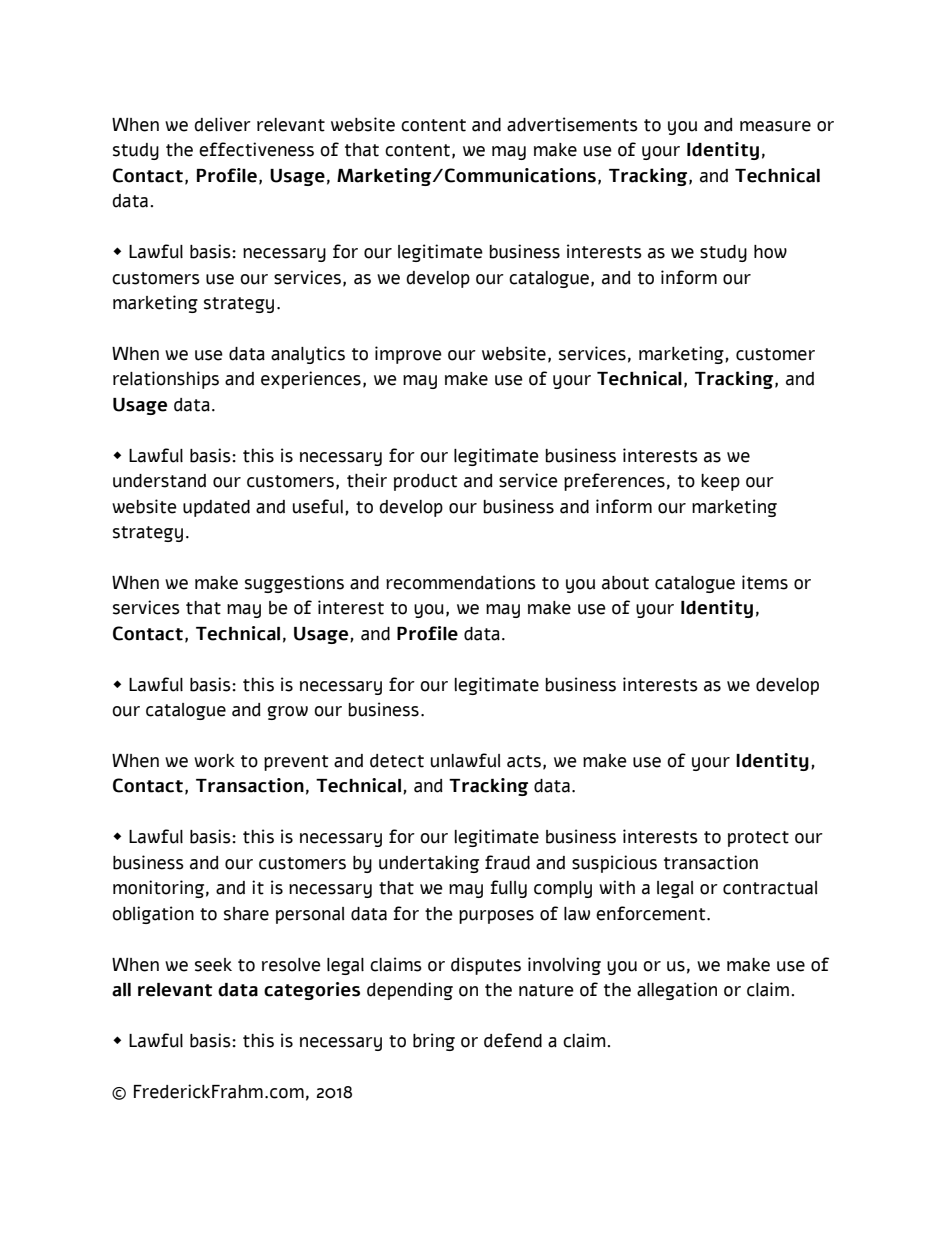 This document has width=952, height=1233. I want to click on recommendations, so click(461, 582).
